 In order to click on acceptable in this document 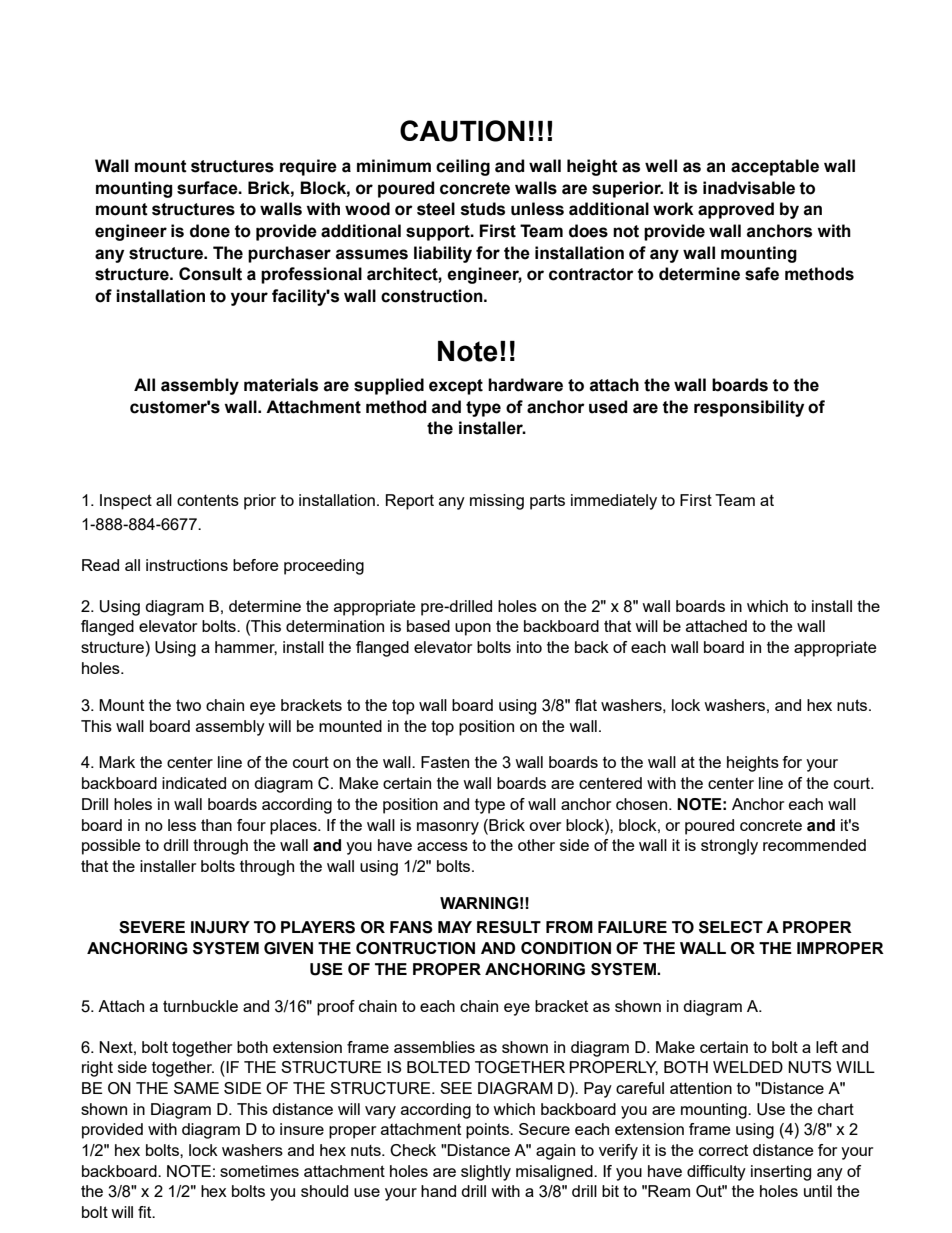, I will do `click(775, 167)`.
